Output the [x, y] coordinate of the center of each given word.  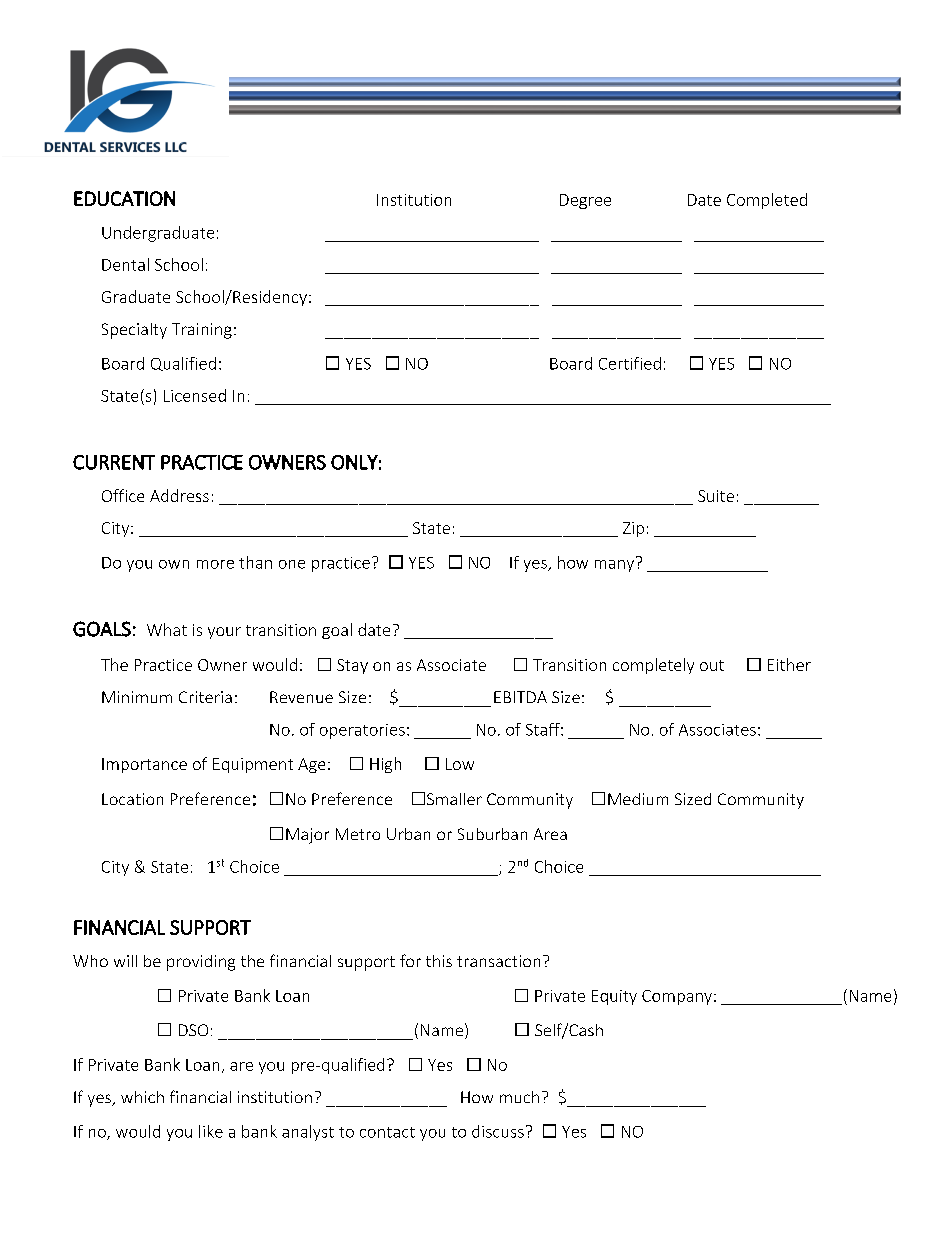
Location [132, 799]
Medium [638, 799]
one [292, 564]
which [142, 1097]
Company [677, 997]
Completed [767, 201]
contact [387, 1132]
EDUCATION [124, 198]
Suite [716, 496]
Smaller [454, 799]
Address [179, 495]
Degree [585, 201]
